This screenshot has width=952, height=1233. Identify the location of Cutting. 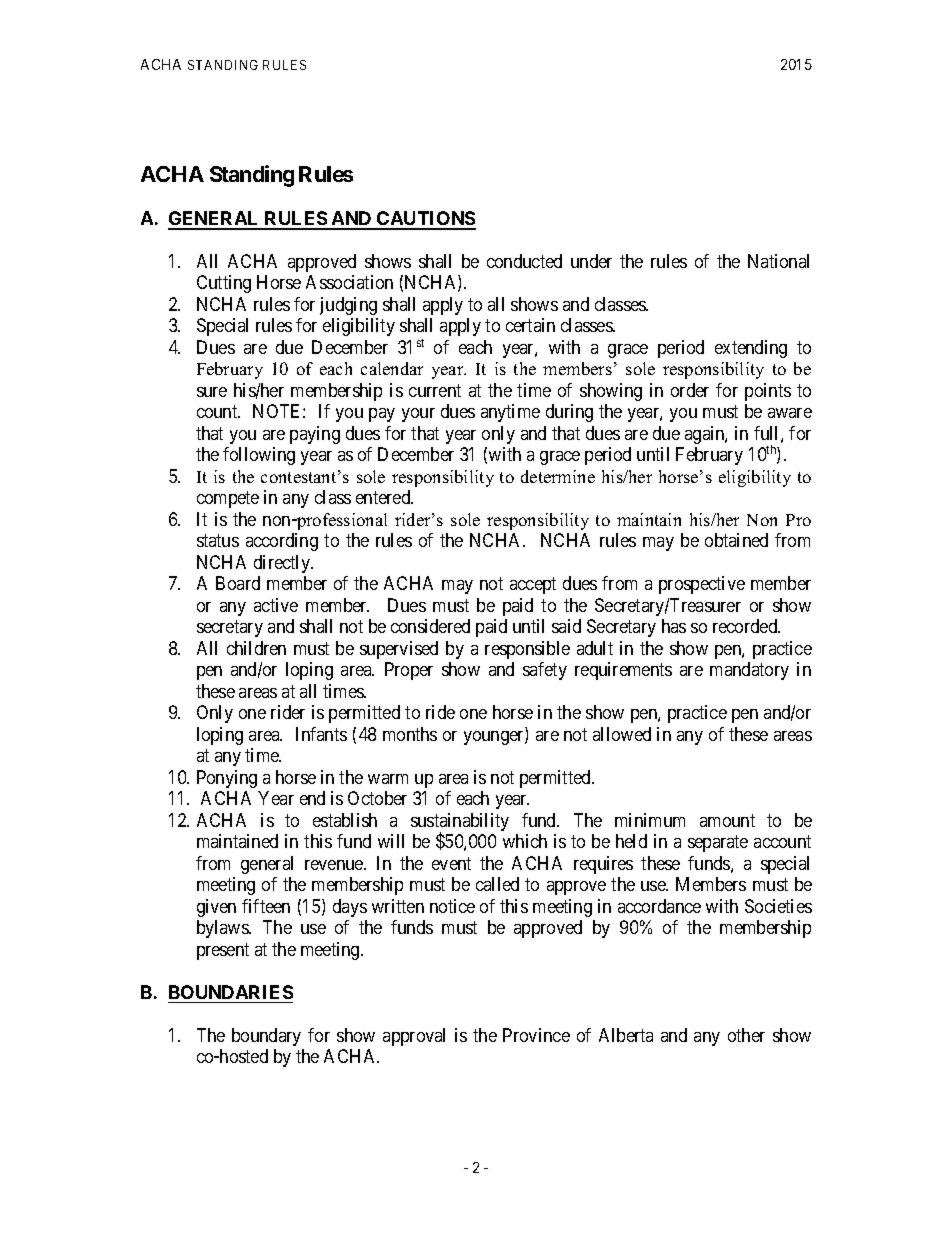
(224, 284).
